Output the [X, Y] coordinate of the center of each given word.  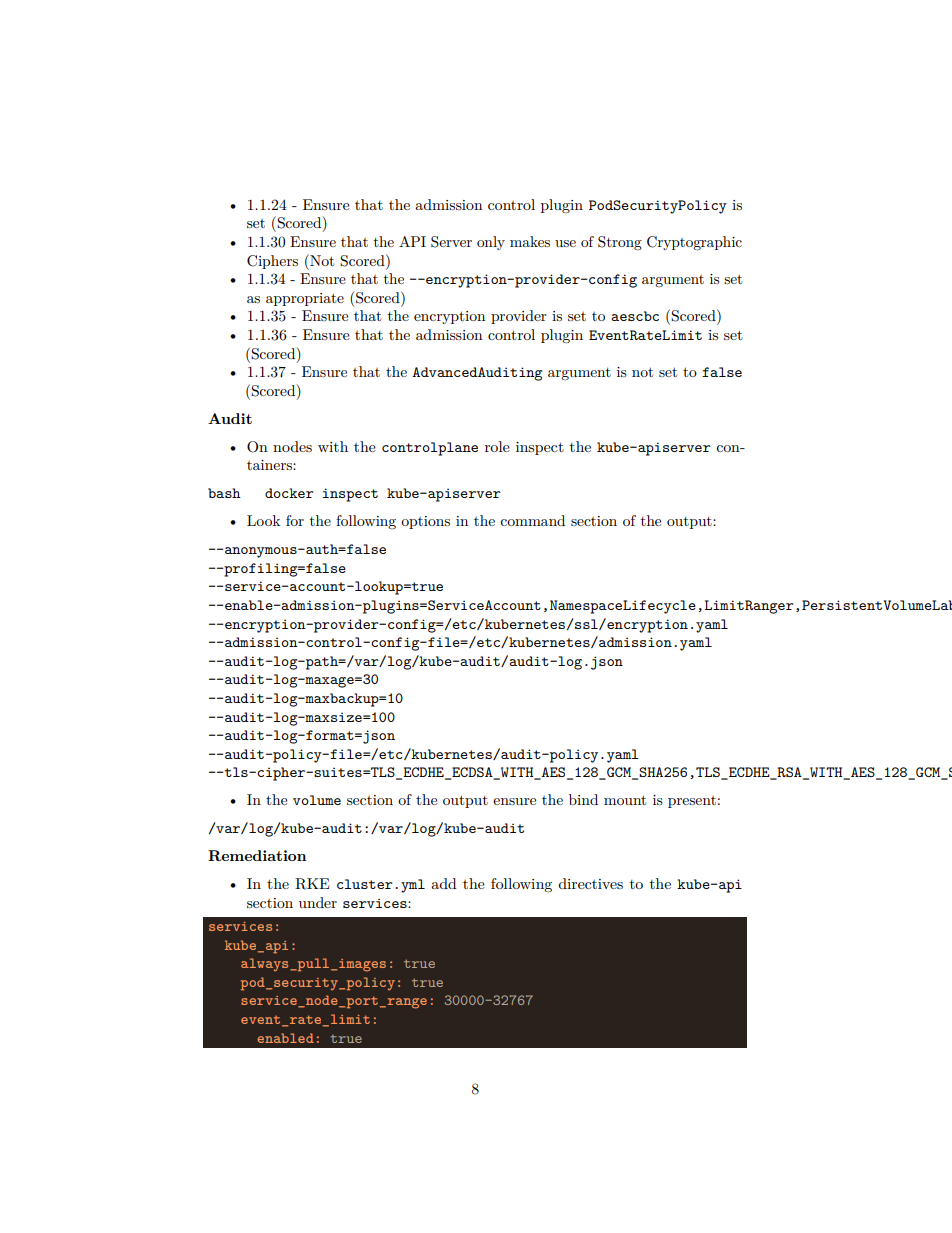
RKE [312, 884]
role [497, 446]
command [532, 520]
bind [583, 799]
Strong [620, 243]
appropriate [305, 299]
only [491, 243]
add [443, 883]
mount [625, 800]
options [425, 522]
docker [289, 493]
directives [590, 883]
